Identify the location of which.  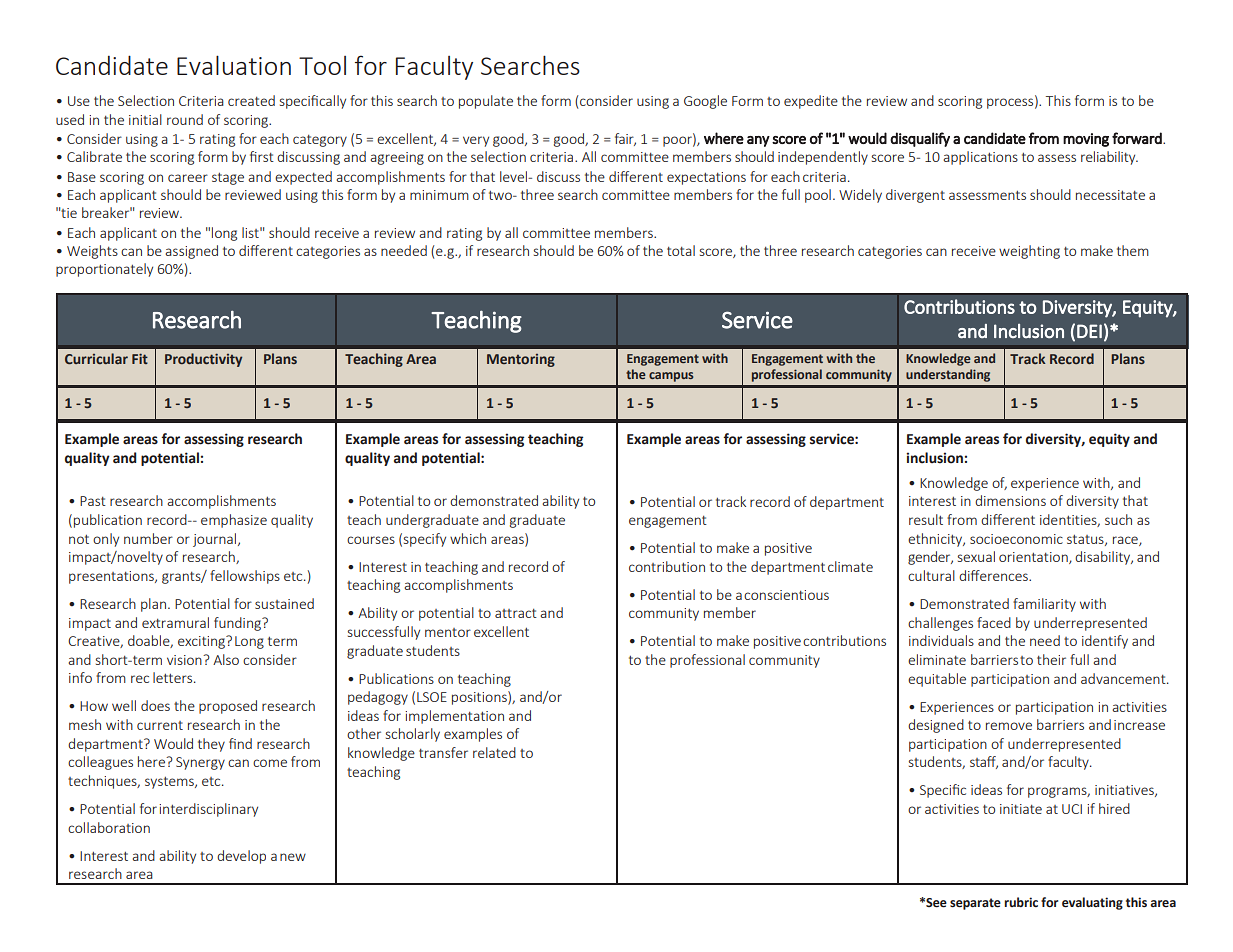
(468, 538).
